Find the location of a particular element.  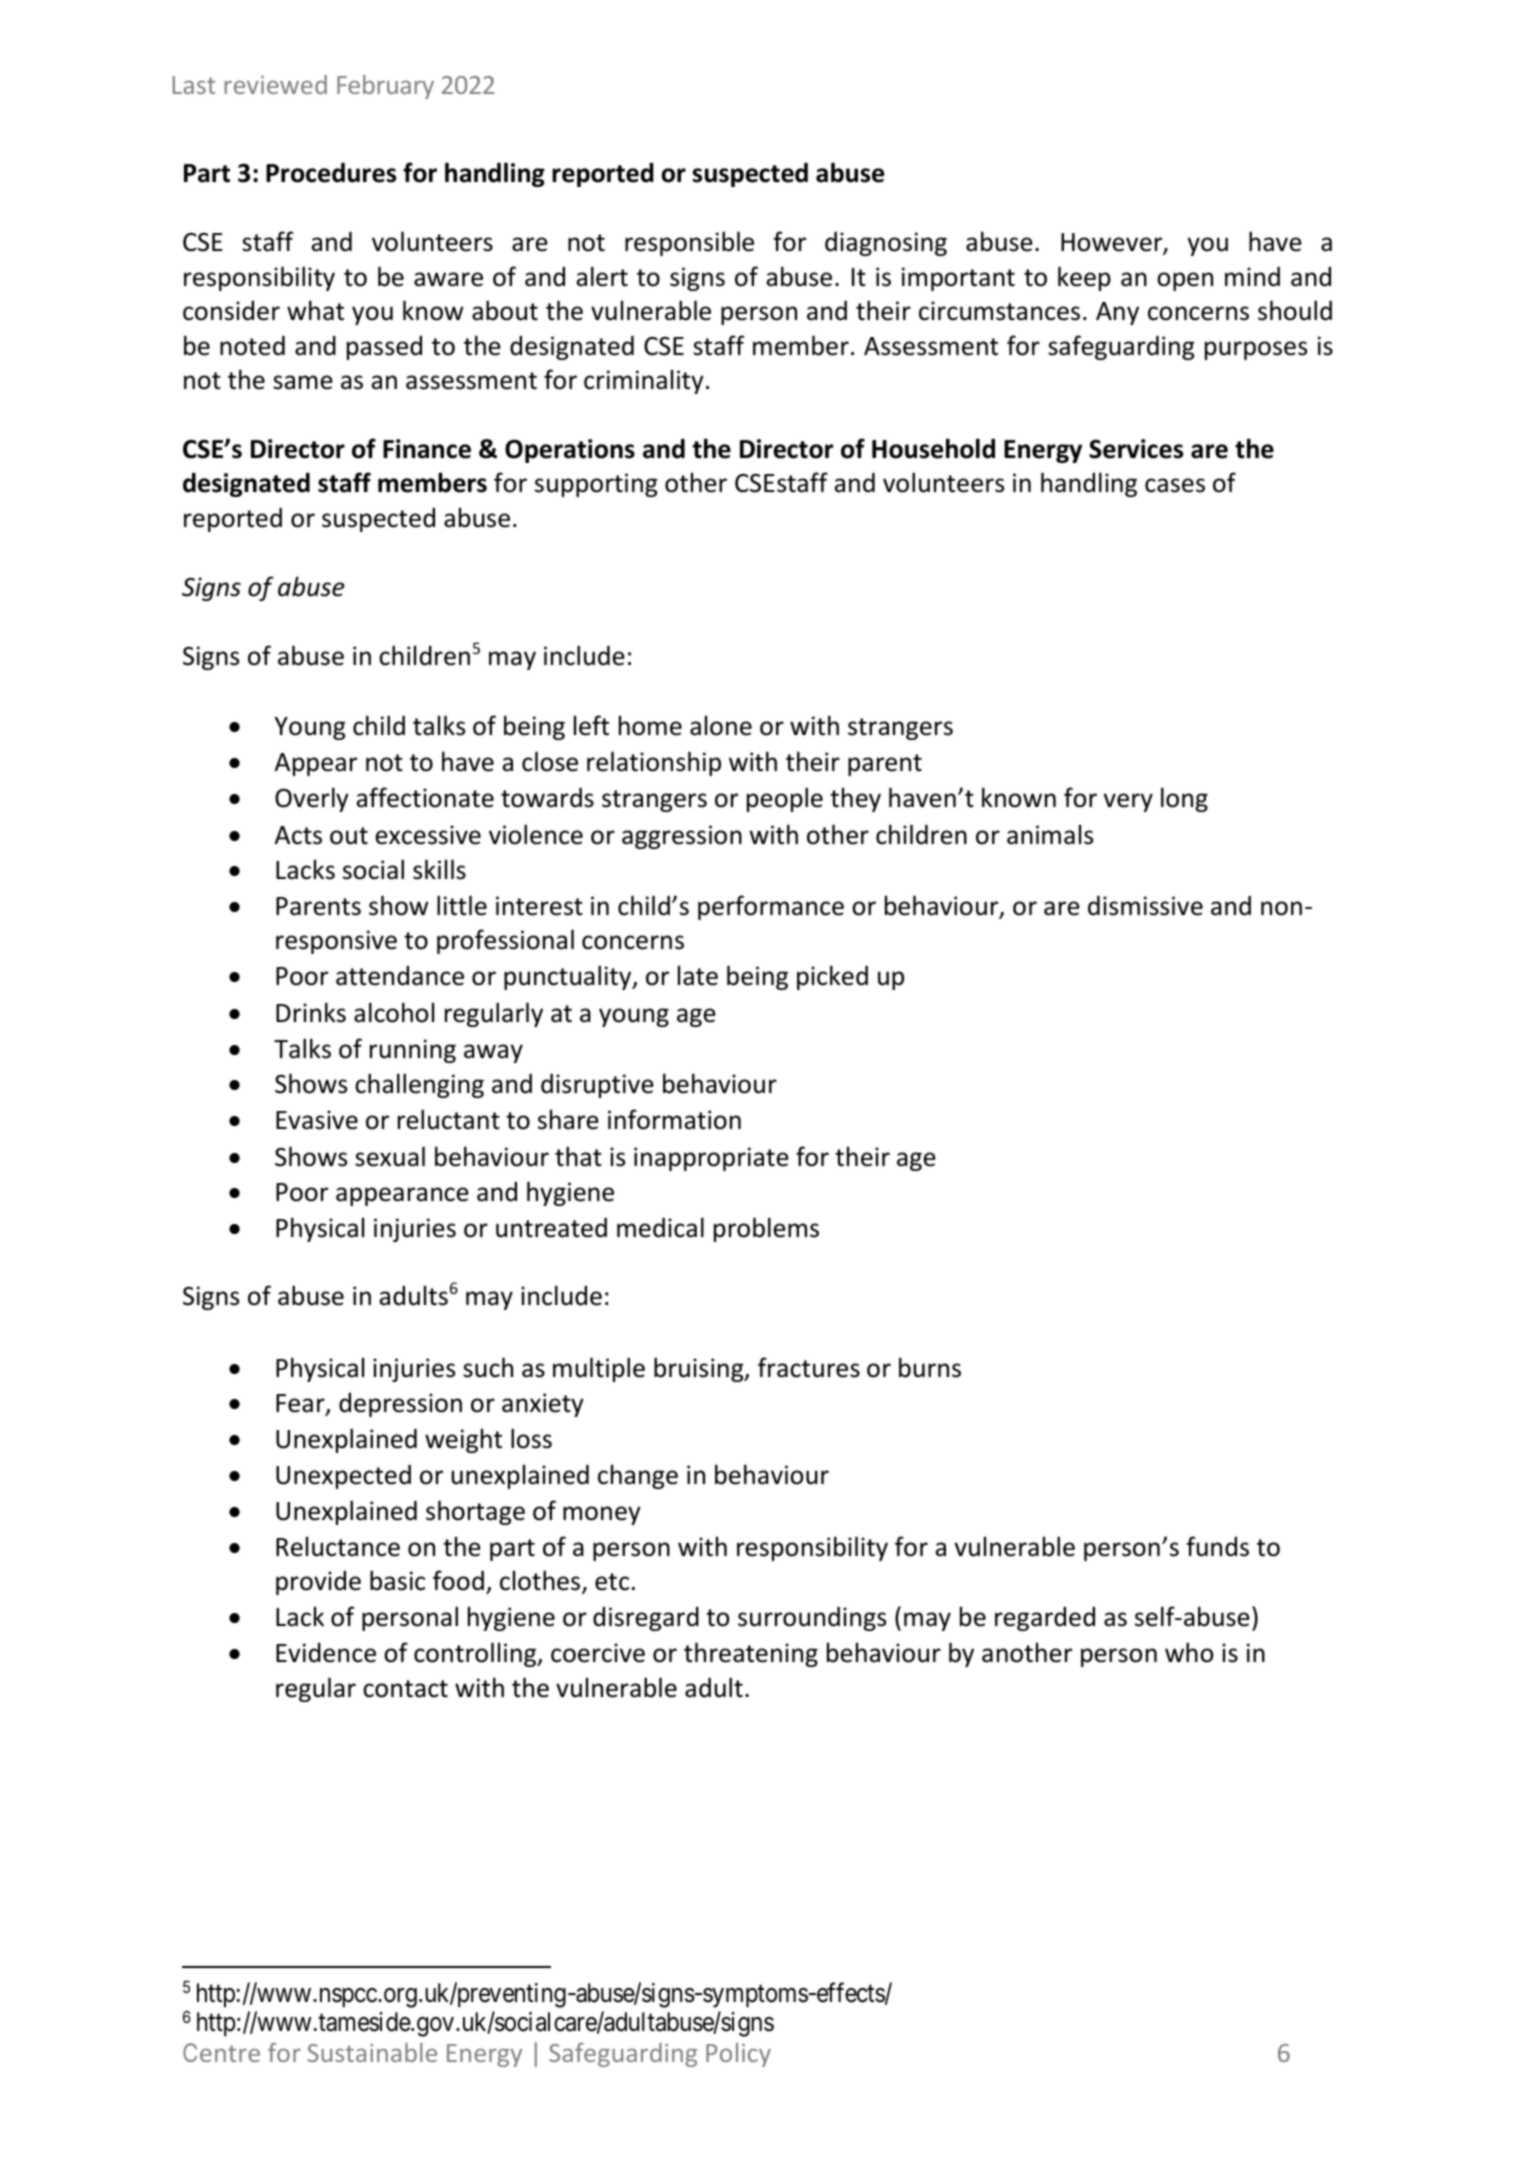

Policy is located at coordinates (738, 2055).
